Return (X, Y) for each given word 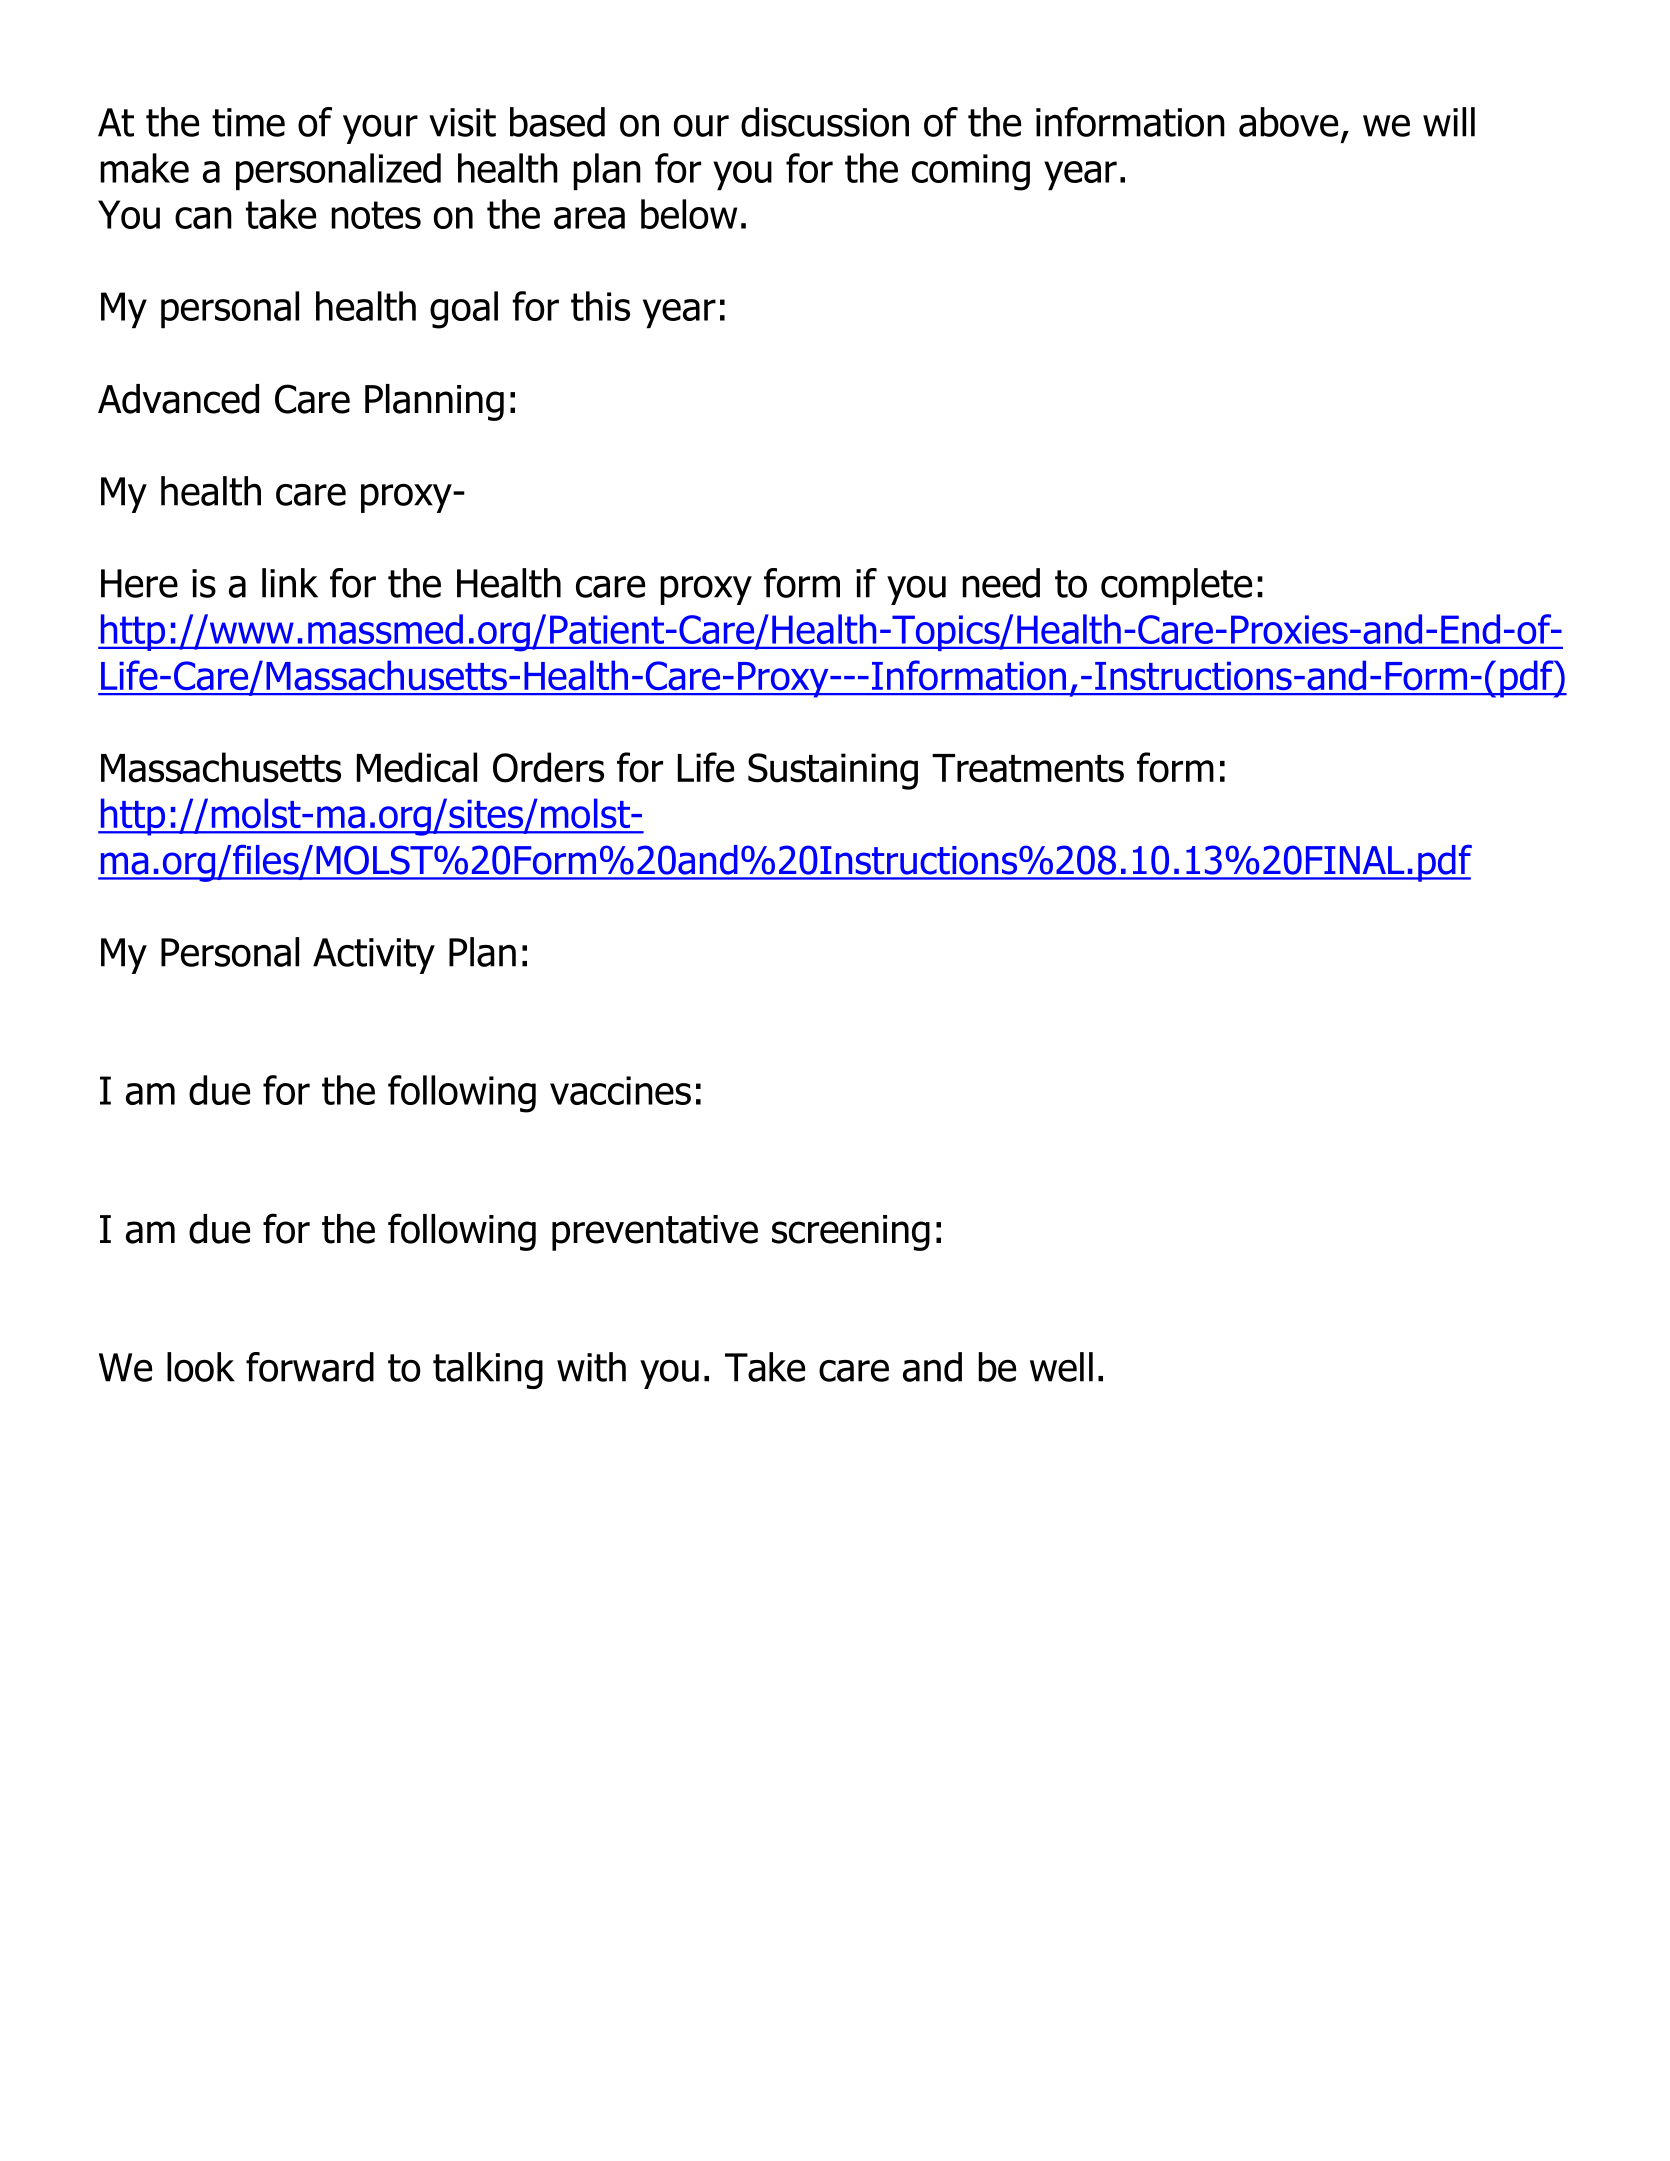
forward (310, 1367)
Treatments (1028, 768)
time (248, 122)
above (1288, 122)
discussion (825, 122)
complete (1176, 586)
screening (851, 1233)
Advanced (178, 399)
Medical (417, 767)
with (591, 1367)
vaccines (620, 1090)
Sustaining (833, 771)
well (1061, 1367)
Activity (374, 956)
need (1001, 583)
